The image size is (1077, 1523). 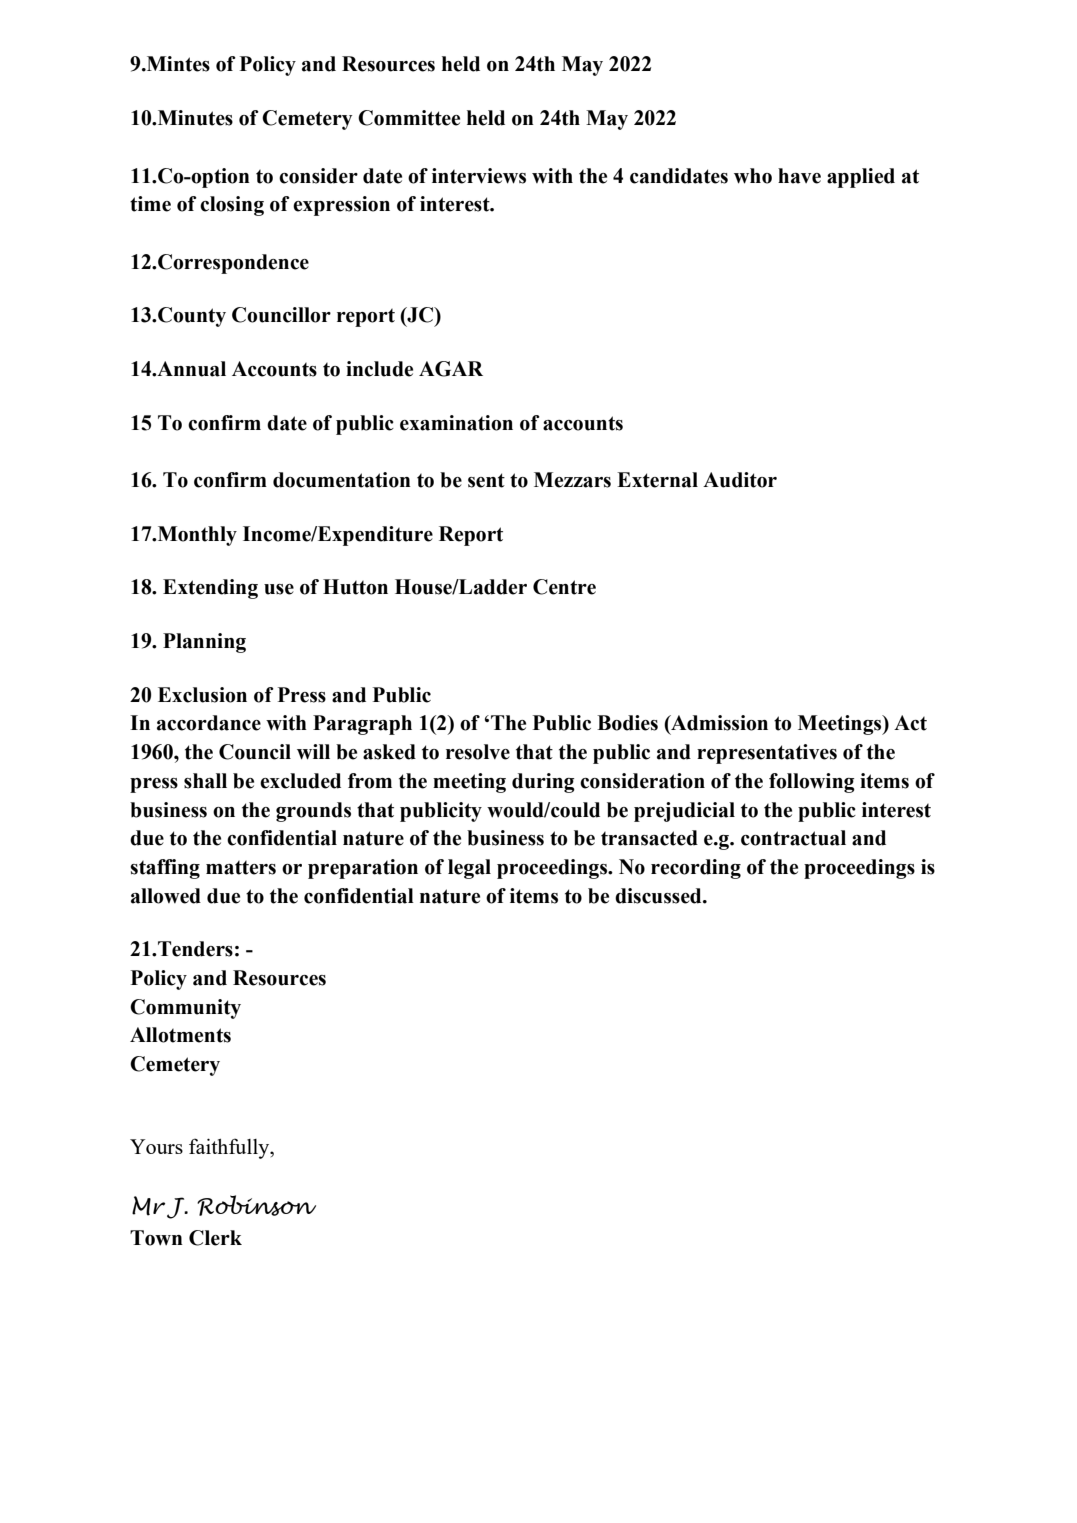 I want to click on contractual, so click(x=793, y=838).
